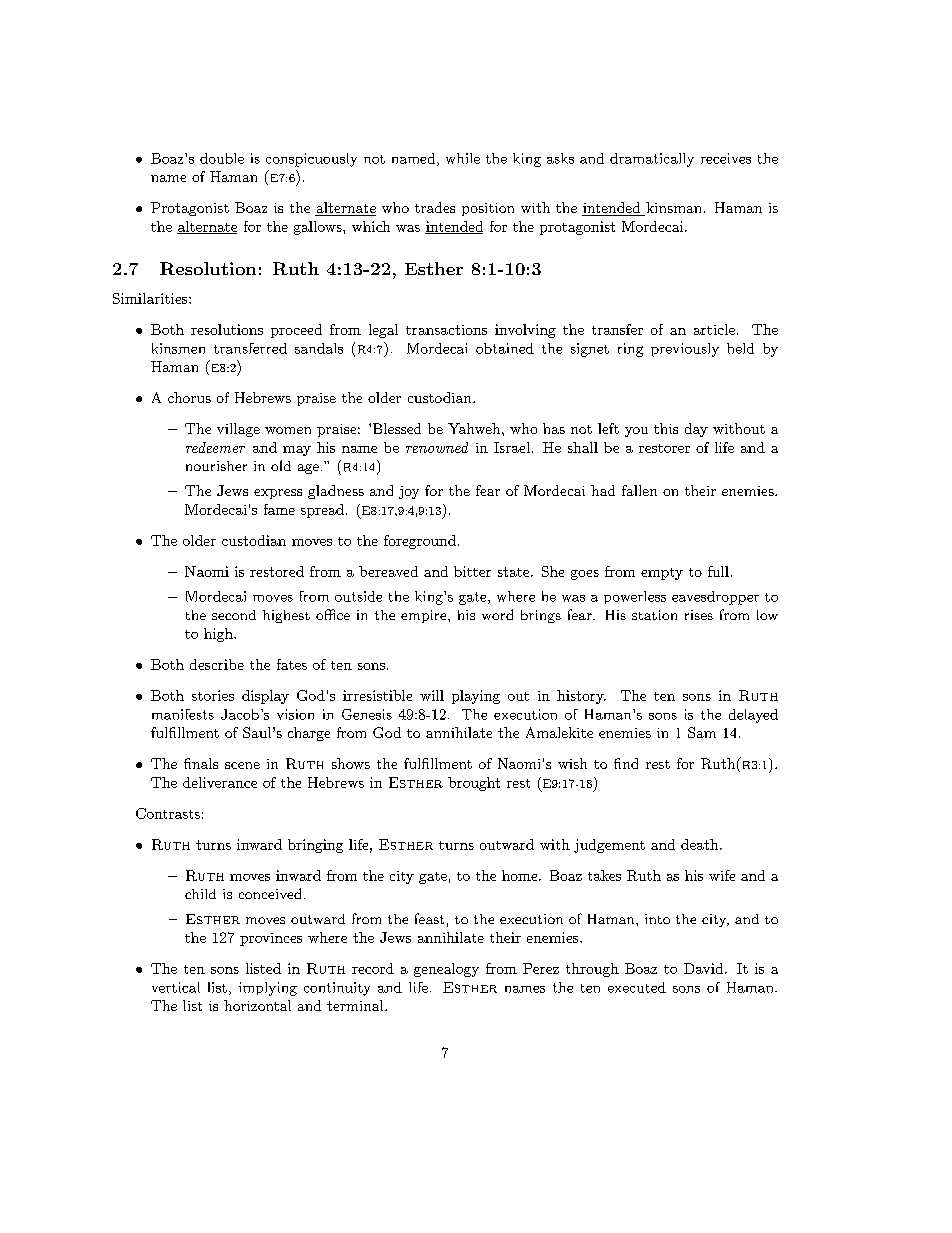 The height and width of the page is (1233, 952). Describe the element at coordinates (701, 844) in the page. I see `death` at that location.
